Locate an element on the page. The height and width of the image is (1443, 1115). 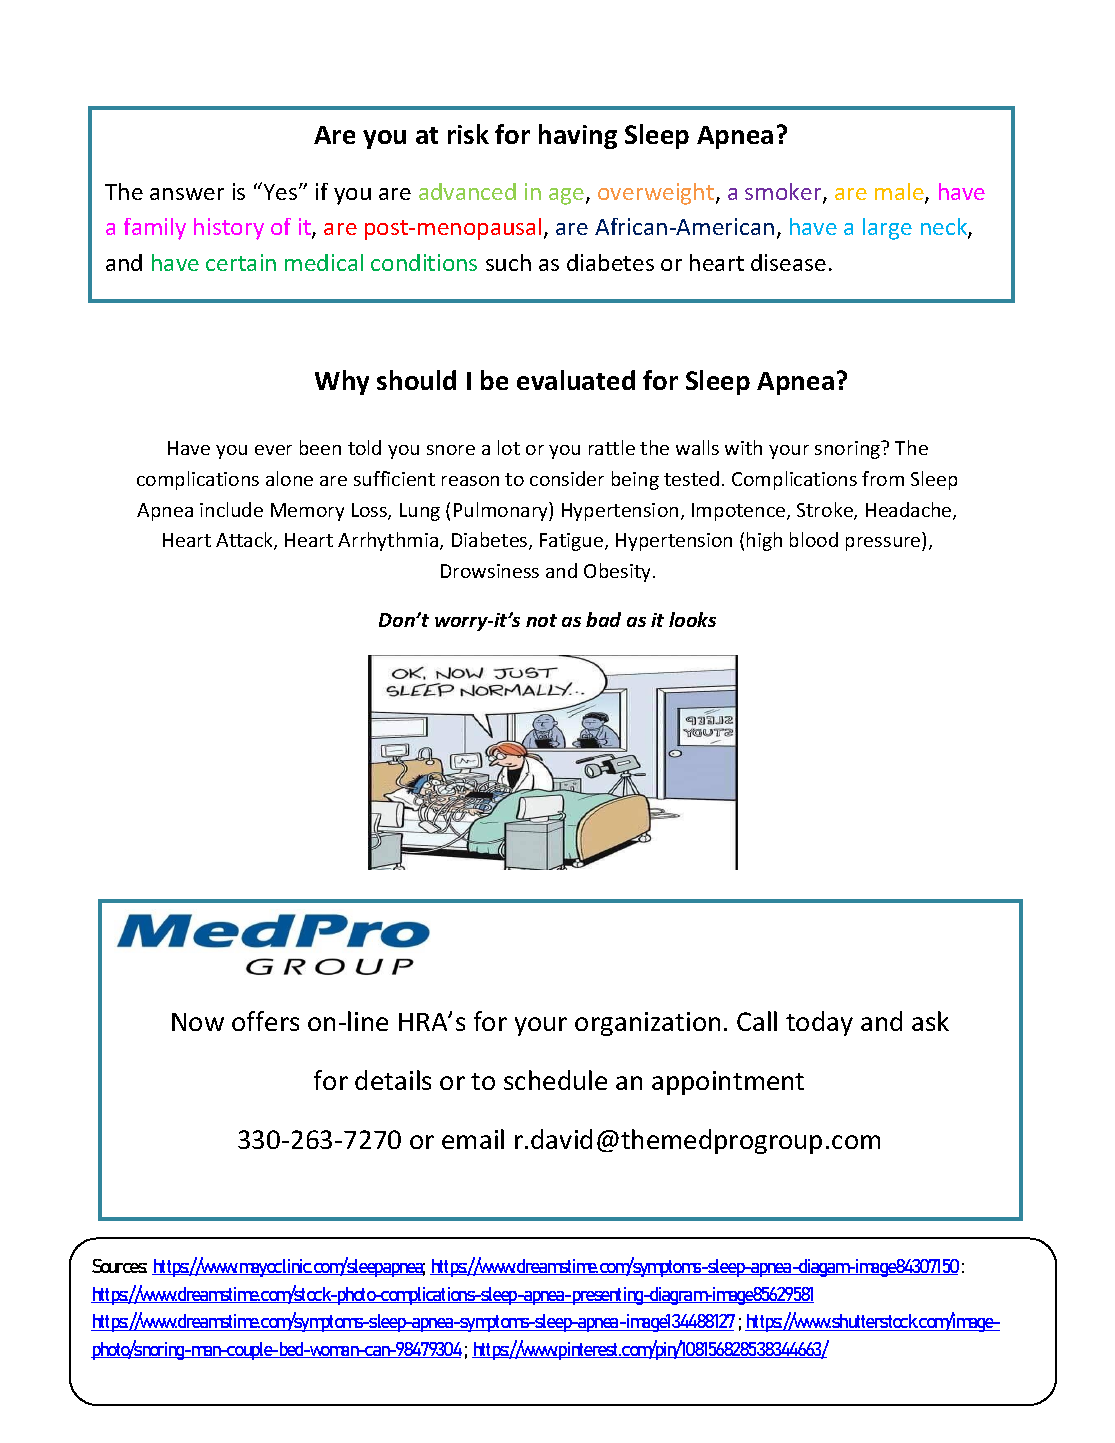
advanced is located at coordinates (467, 191).
